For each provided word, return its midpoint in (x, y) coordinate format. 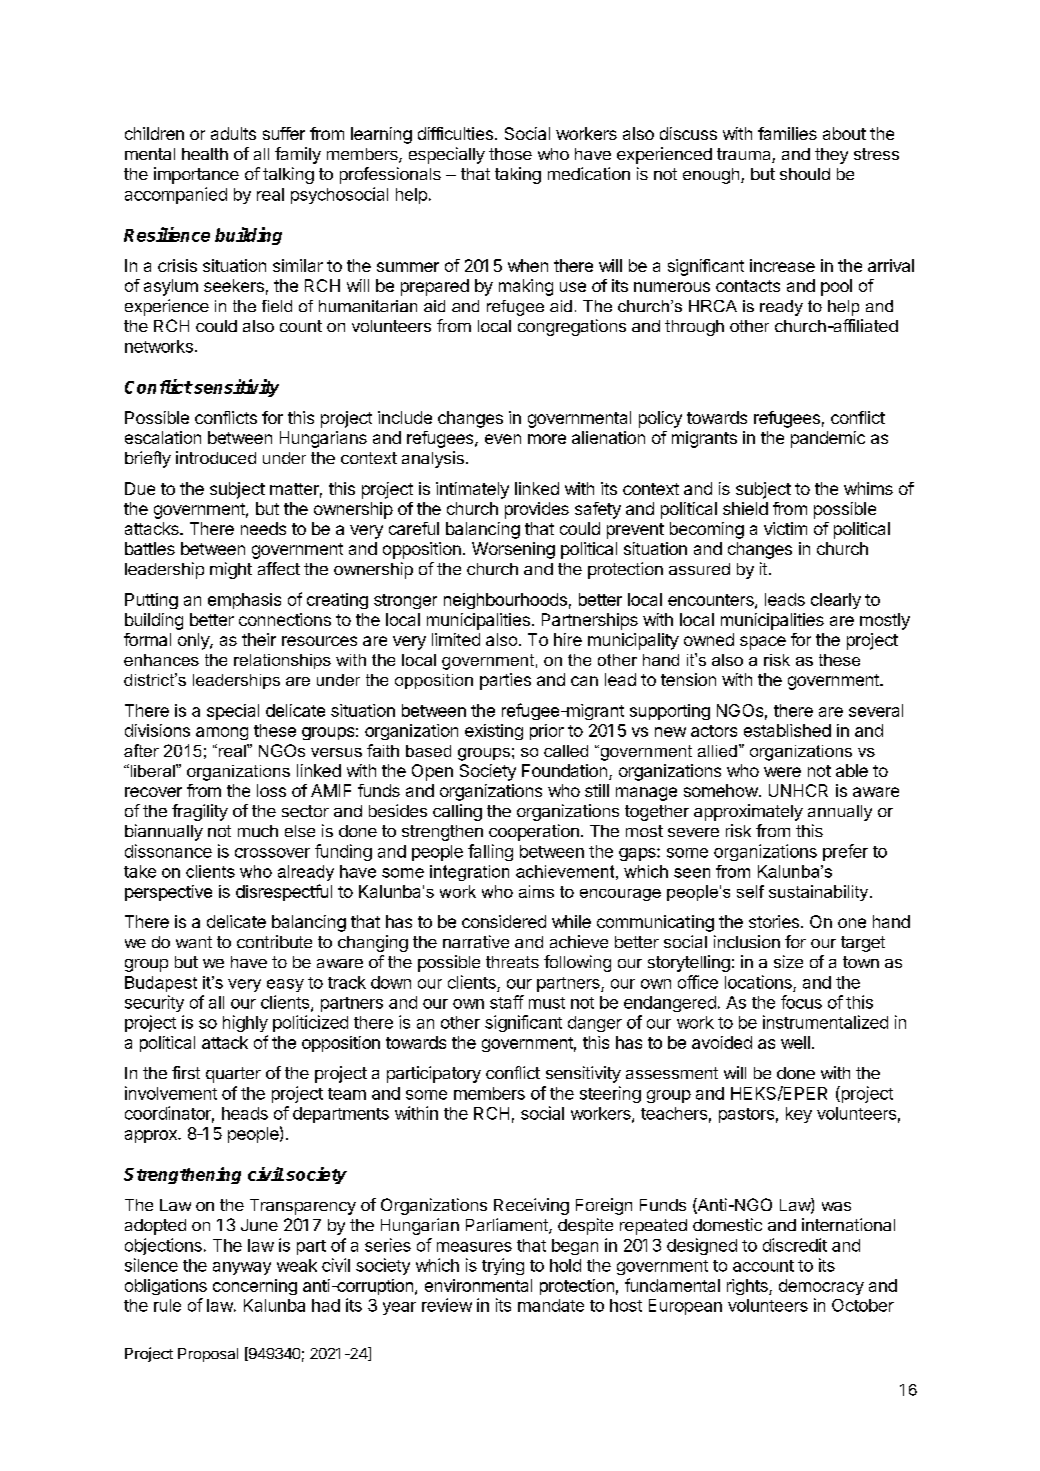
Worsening (513, 550)
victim (785, 528)
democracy (821, 1287)
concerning (255, 1287)
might (231, 570)
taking (518, 175)
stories (774, 921)
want (194, 942)
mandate (551, 1305)
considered (504, 921)
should (805, 174)
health (205, 154)
